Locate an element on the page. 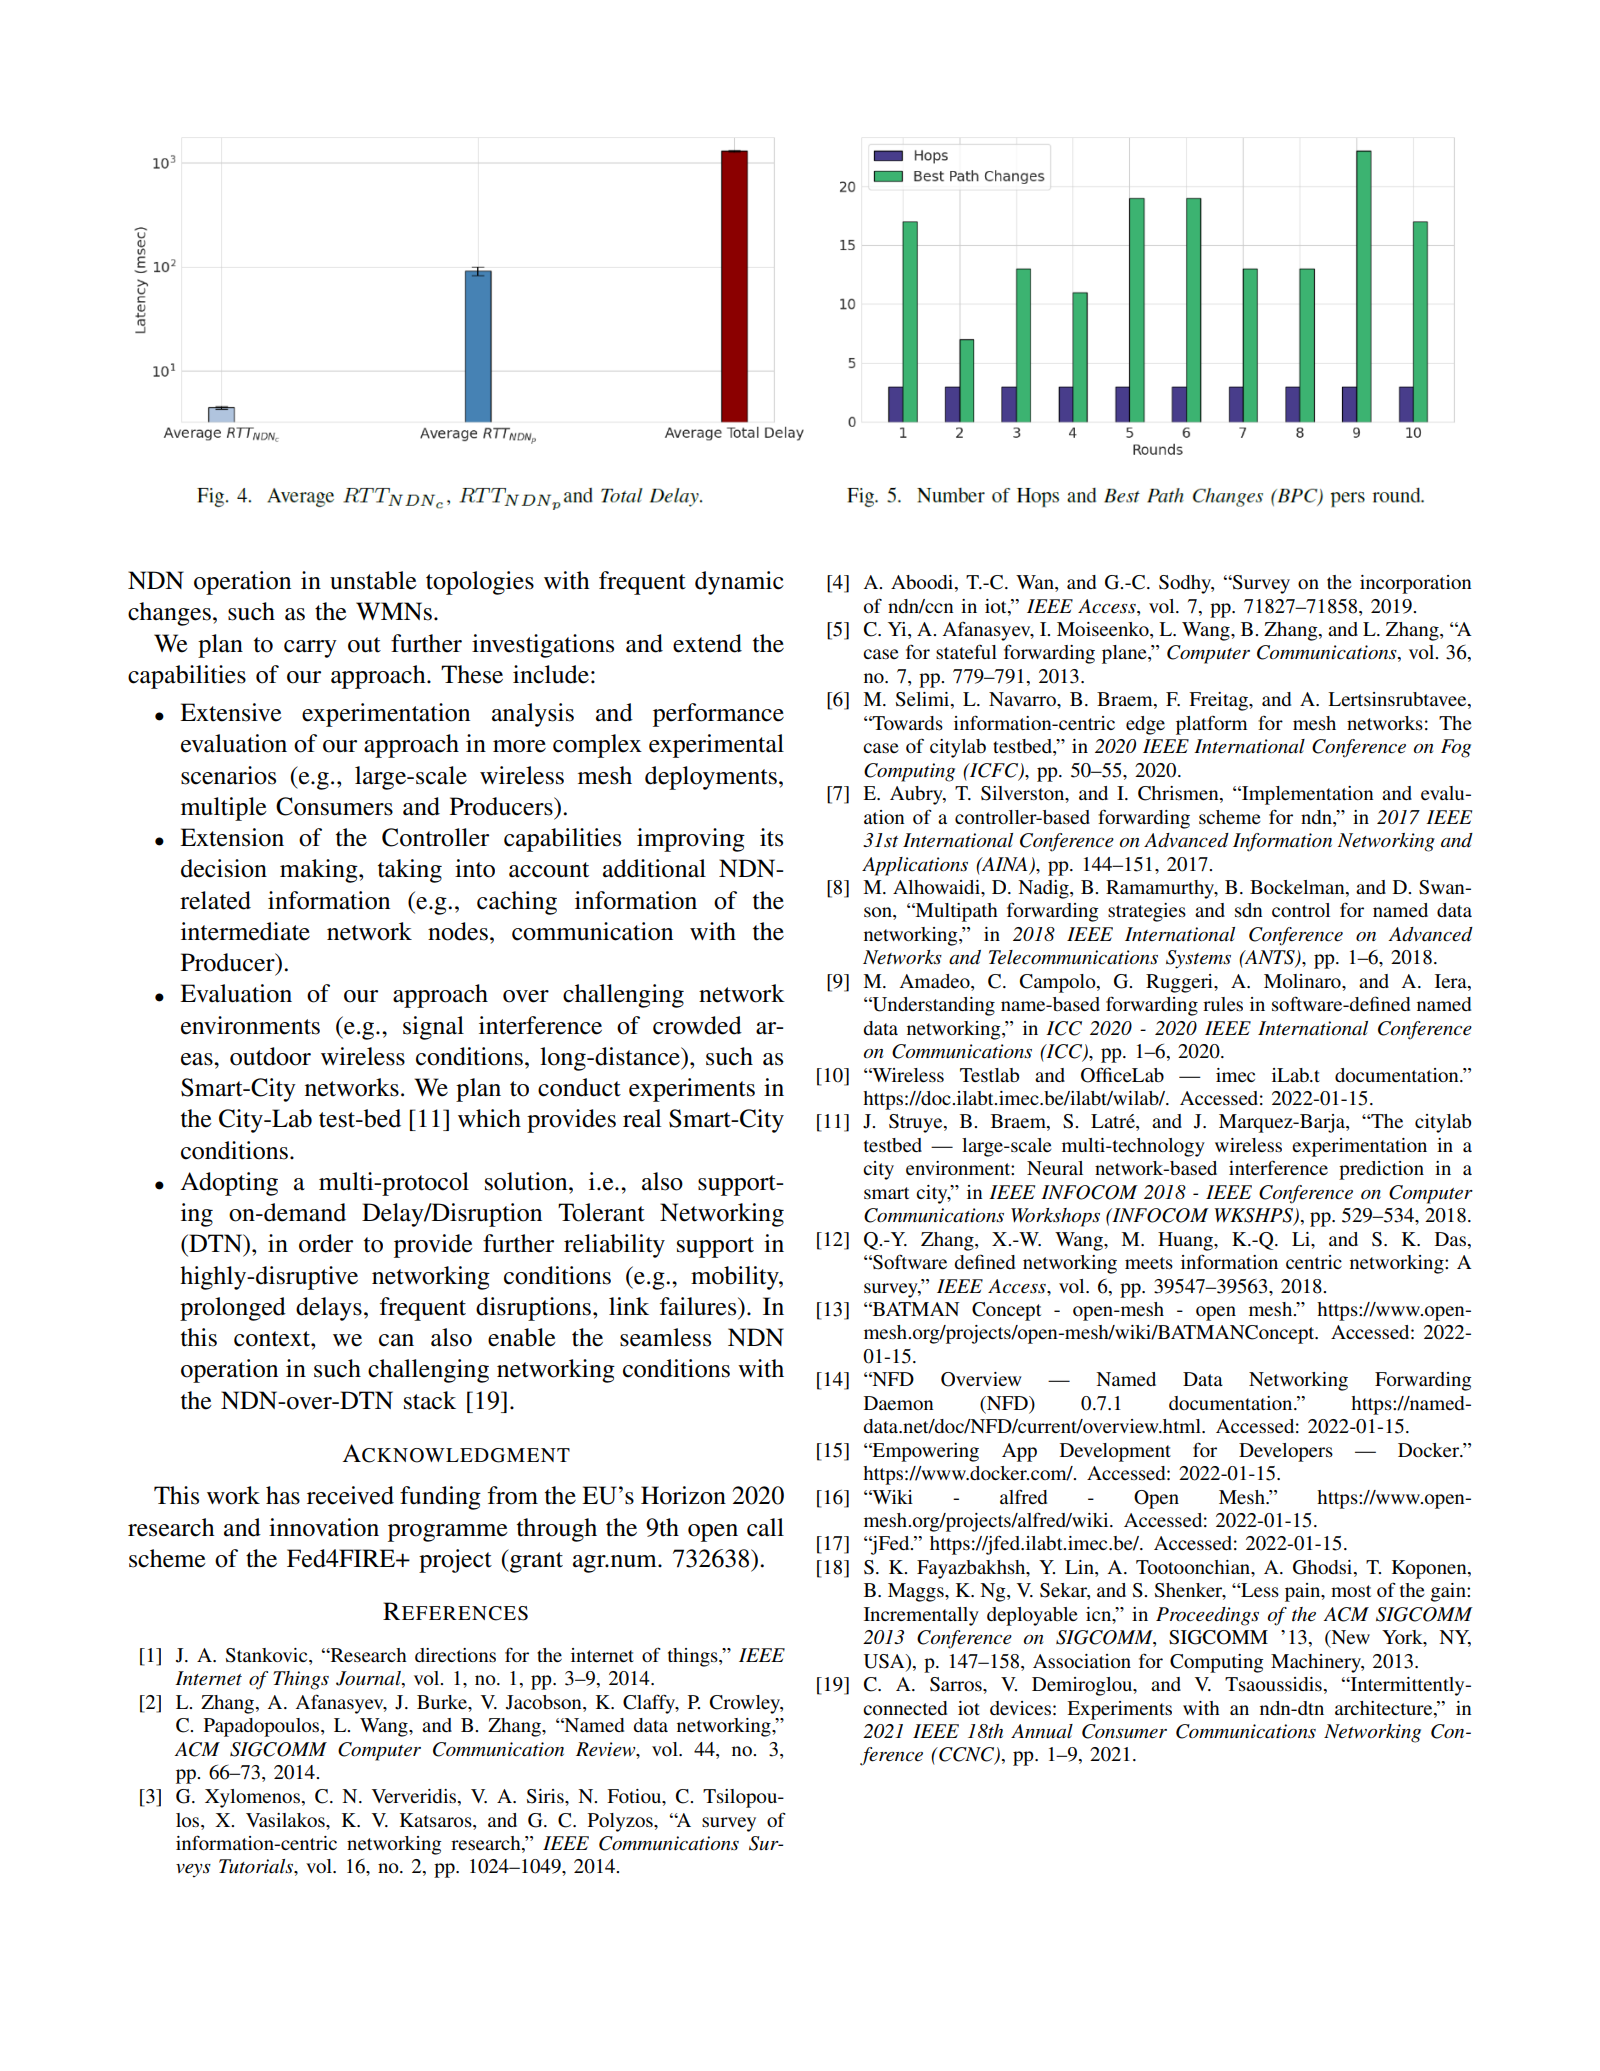  Stankovic is located at coordinates (268, 1656).
